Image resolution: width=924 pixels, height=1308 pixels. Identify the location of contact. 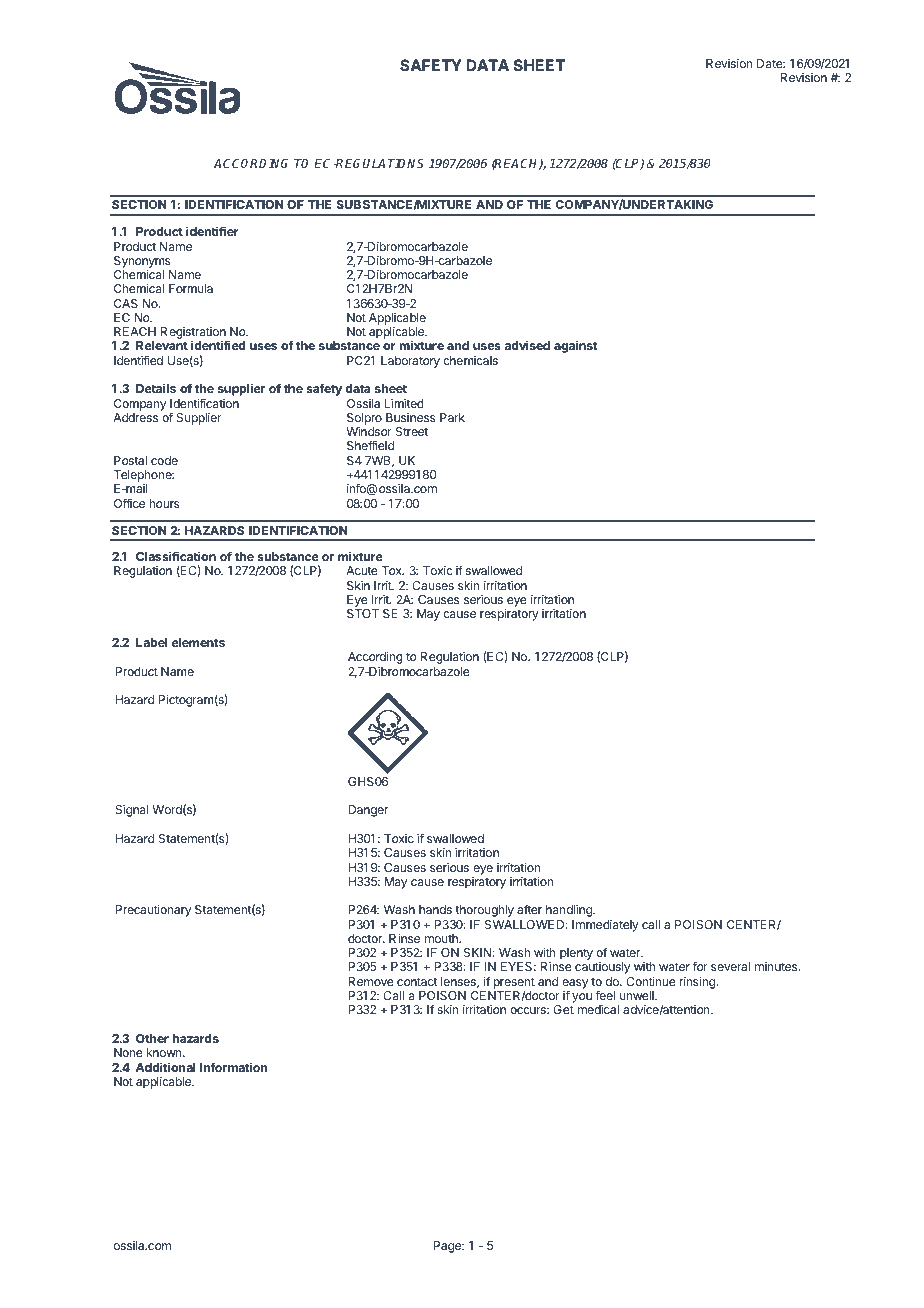
(417, 981).
